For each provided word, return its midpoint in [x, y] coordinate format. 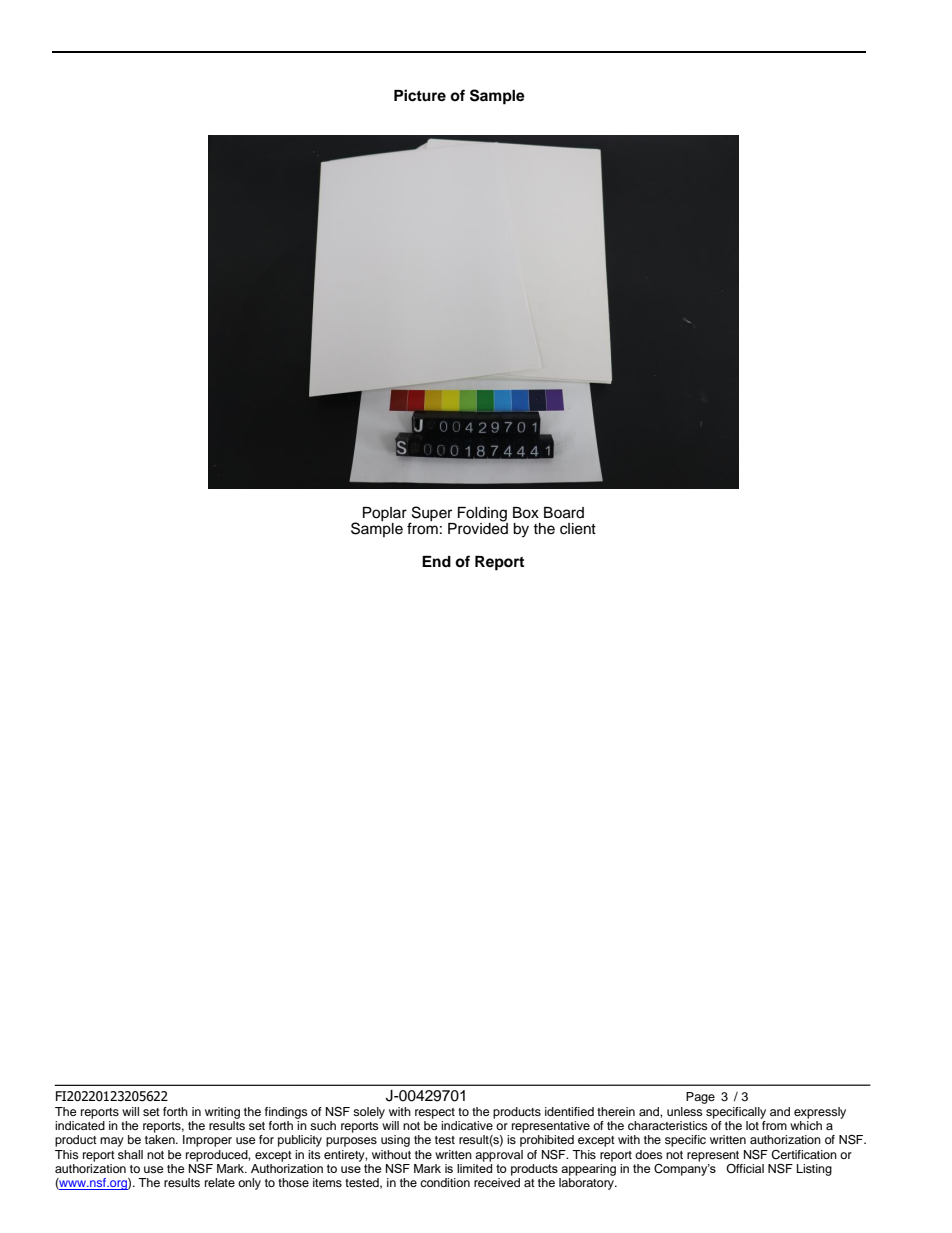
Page [700, 1098]
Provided [478, 528]
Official [745, 1168]
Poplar [386, 515]
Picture [420, 95]
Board [564, 513]
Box [526, 513]
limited [474, 1167]
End [436, 561]
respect [435, 1113]
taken [161, 1139]
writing [222, 1113]
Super [432, 515]
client [578, 529]
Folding [483, 515]
